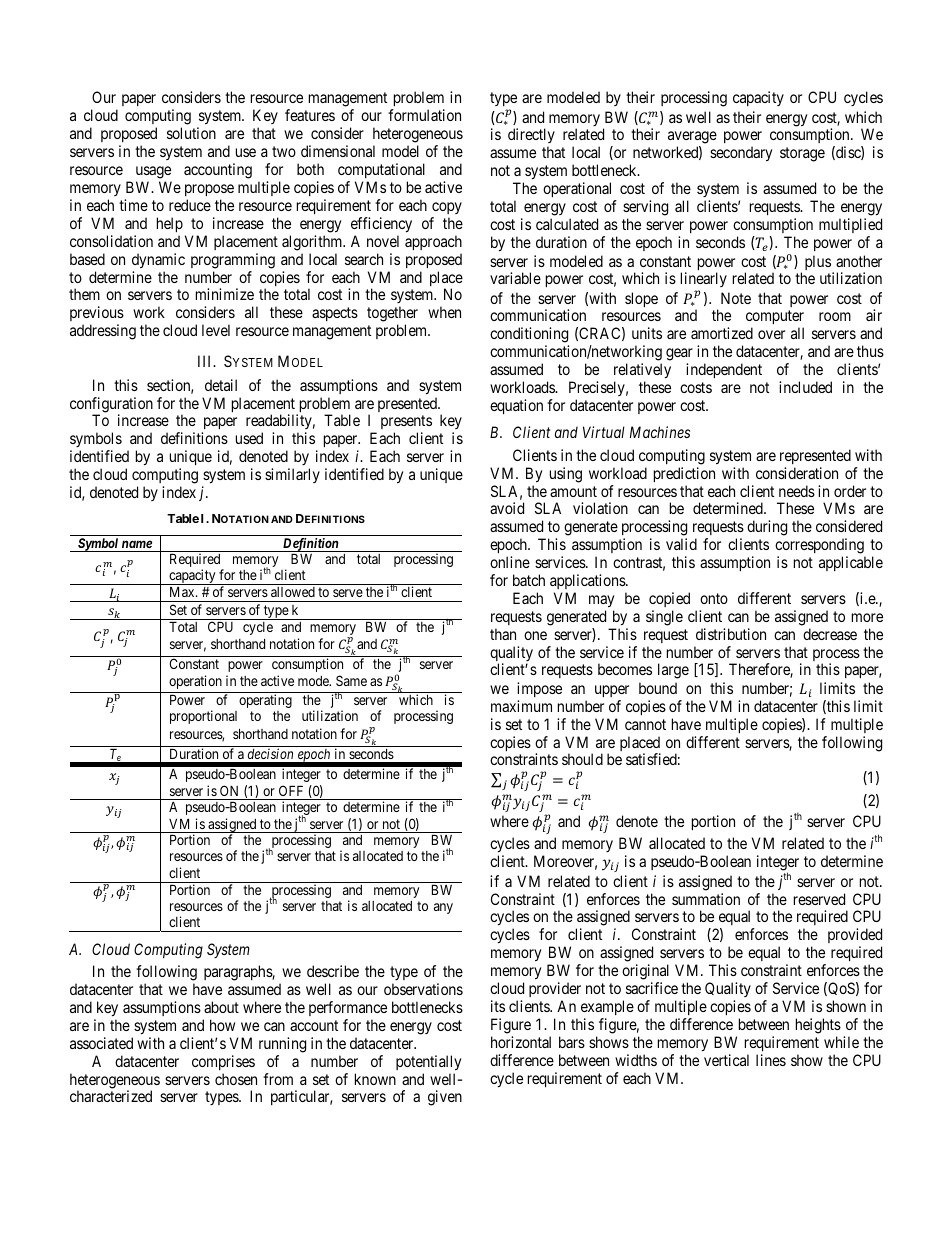 Image resolution: width=952 pixels, height=1233 pixels. Describe the element at coordinates (223, 1062) in the screenshot. I see `comprises` at that location.
